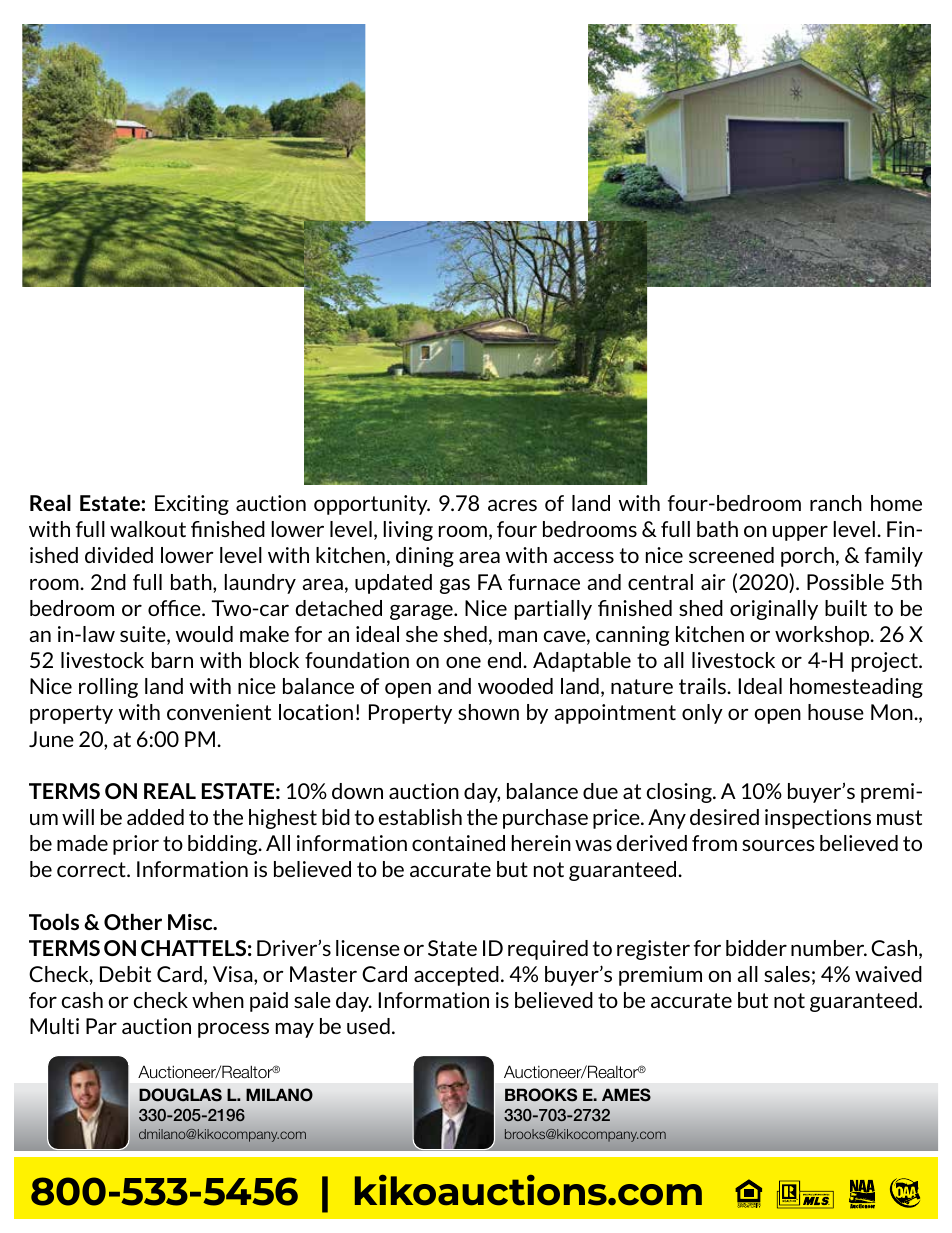 Image resolution: width=952 pixels, height=1233 pixels. I want to click on AMES, so click(626, 1095).
